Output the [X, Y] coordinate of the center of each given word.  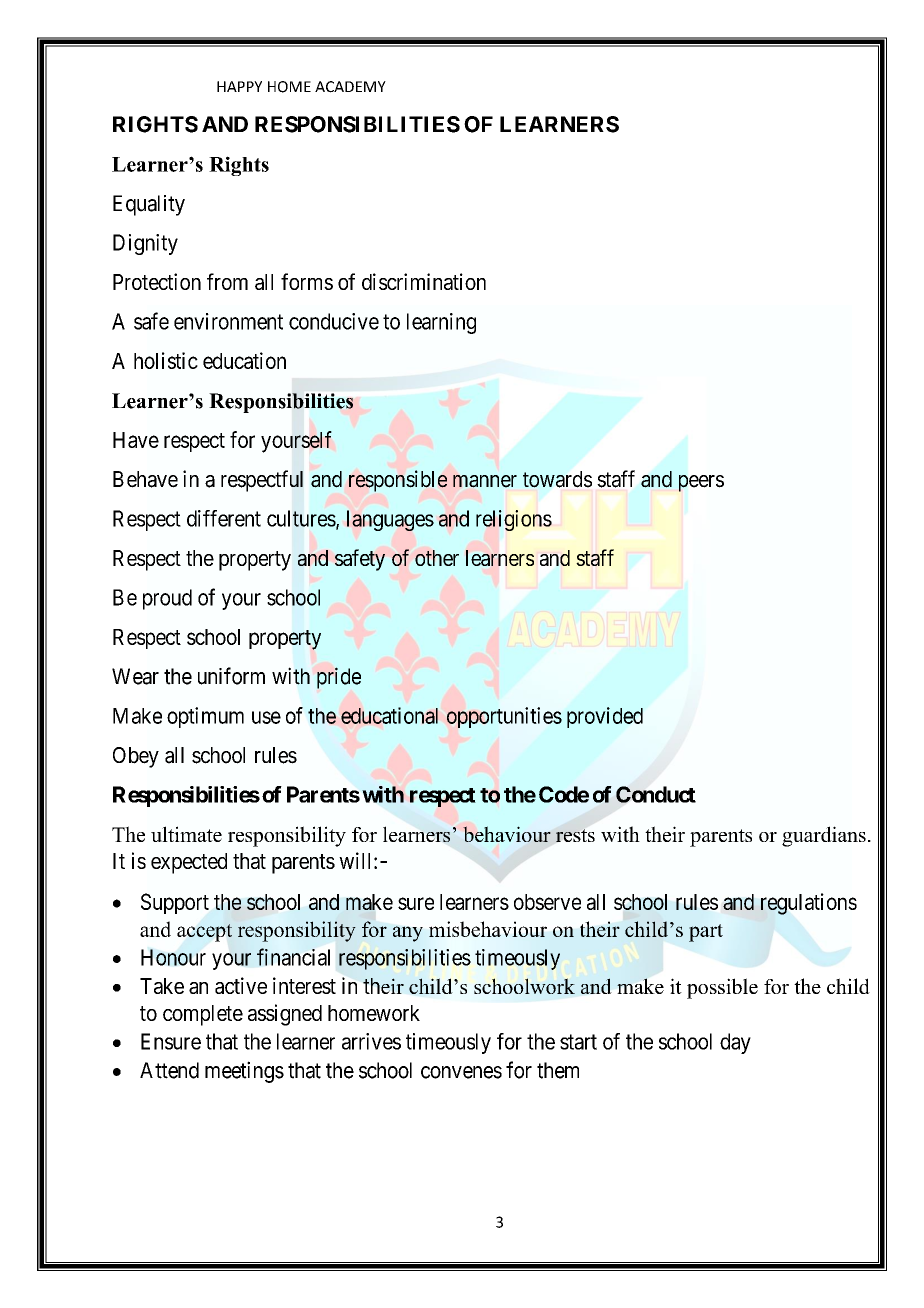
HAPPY [239, 86]
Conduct [656, 794]
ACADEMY [350, 87]
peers [701, 483]
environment [228, 321]
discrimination [424, 281]
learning [441, 323]
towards [557, 479]
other [437, 558]
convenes [461, 1072]
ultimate [186, 834]
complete [203, 1015]
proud [167, 599]
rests [575, 835]
